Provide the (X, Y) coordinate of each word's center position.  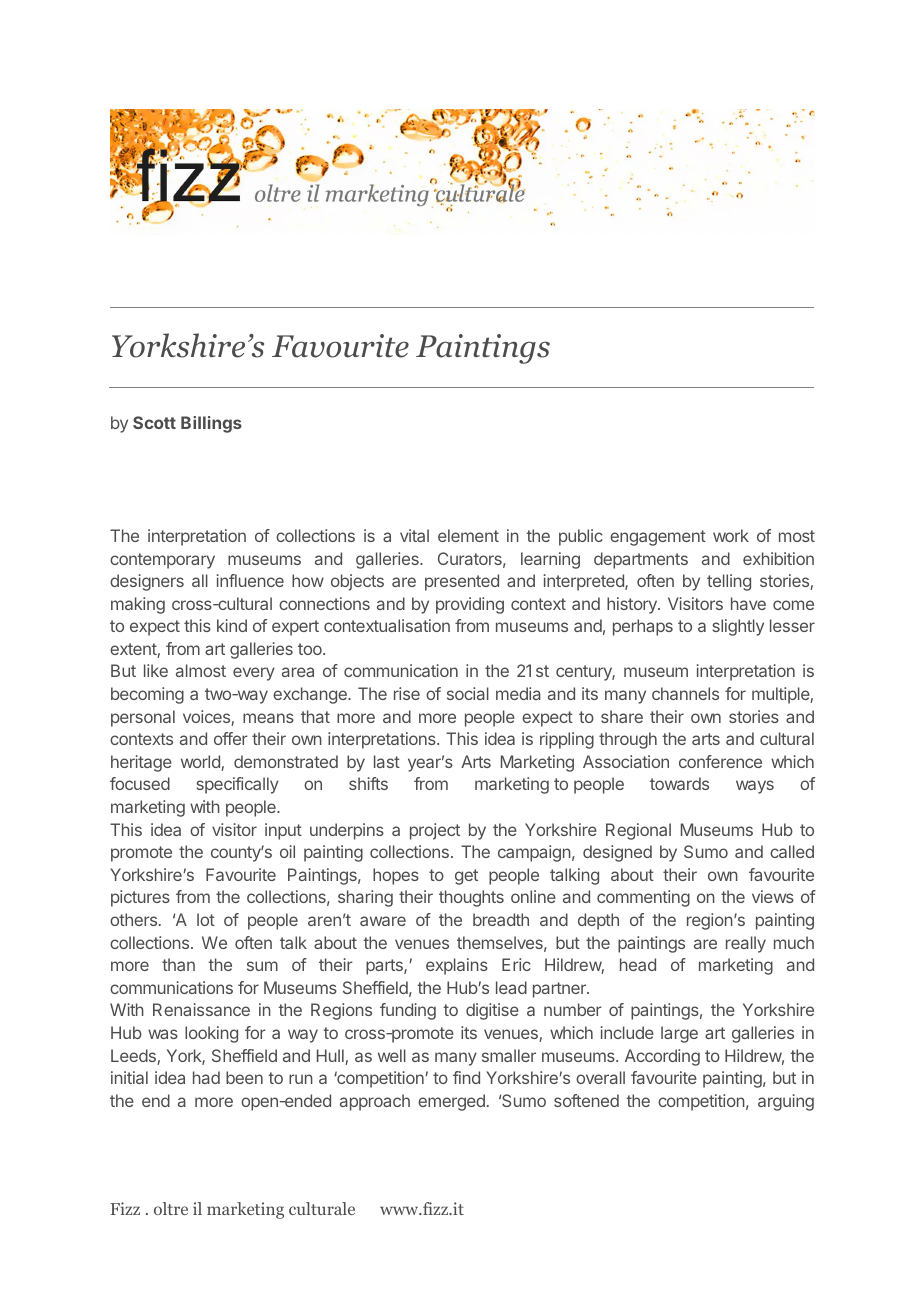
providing (470, 605)
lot (206, 919)
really (746, 944)
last (387, 761)
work (731, 535)
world (201, 763)
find (466, 1077)
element (468, 535)
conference (720, 761)
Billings (211, 424)
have (748, 603)
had (206, 1077)
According (662, 1057)
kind (232, 625)
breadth (501, 919)
